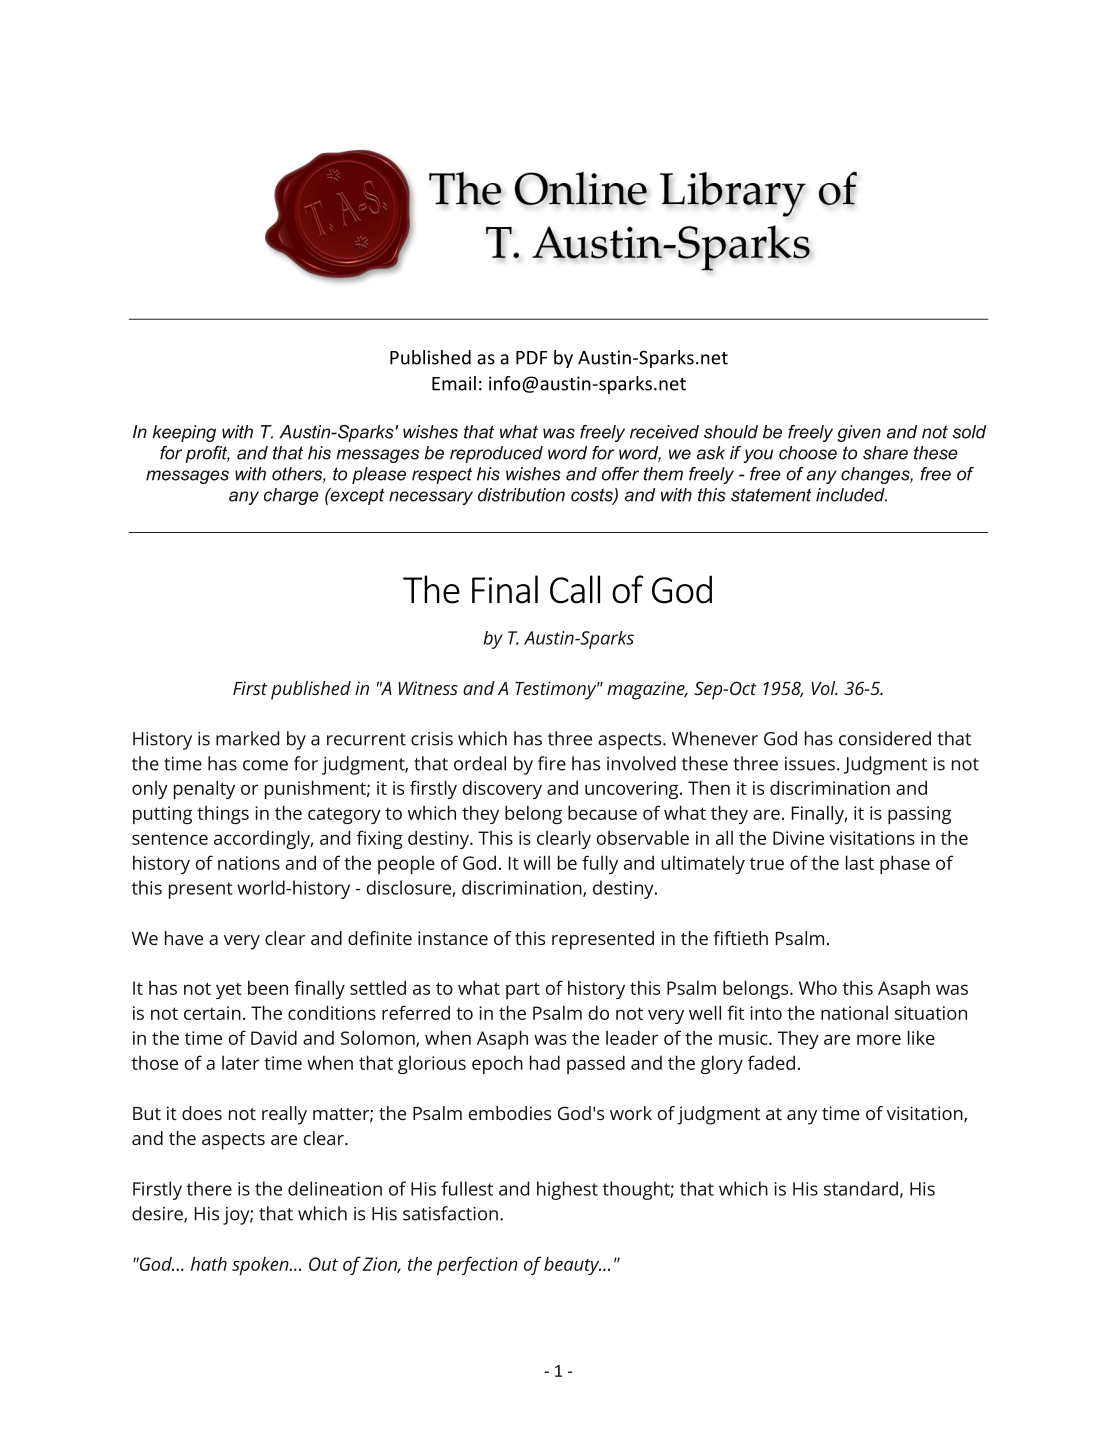  I want to click on keeping, so click(184, 433).
